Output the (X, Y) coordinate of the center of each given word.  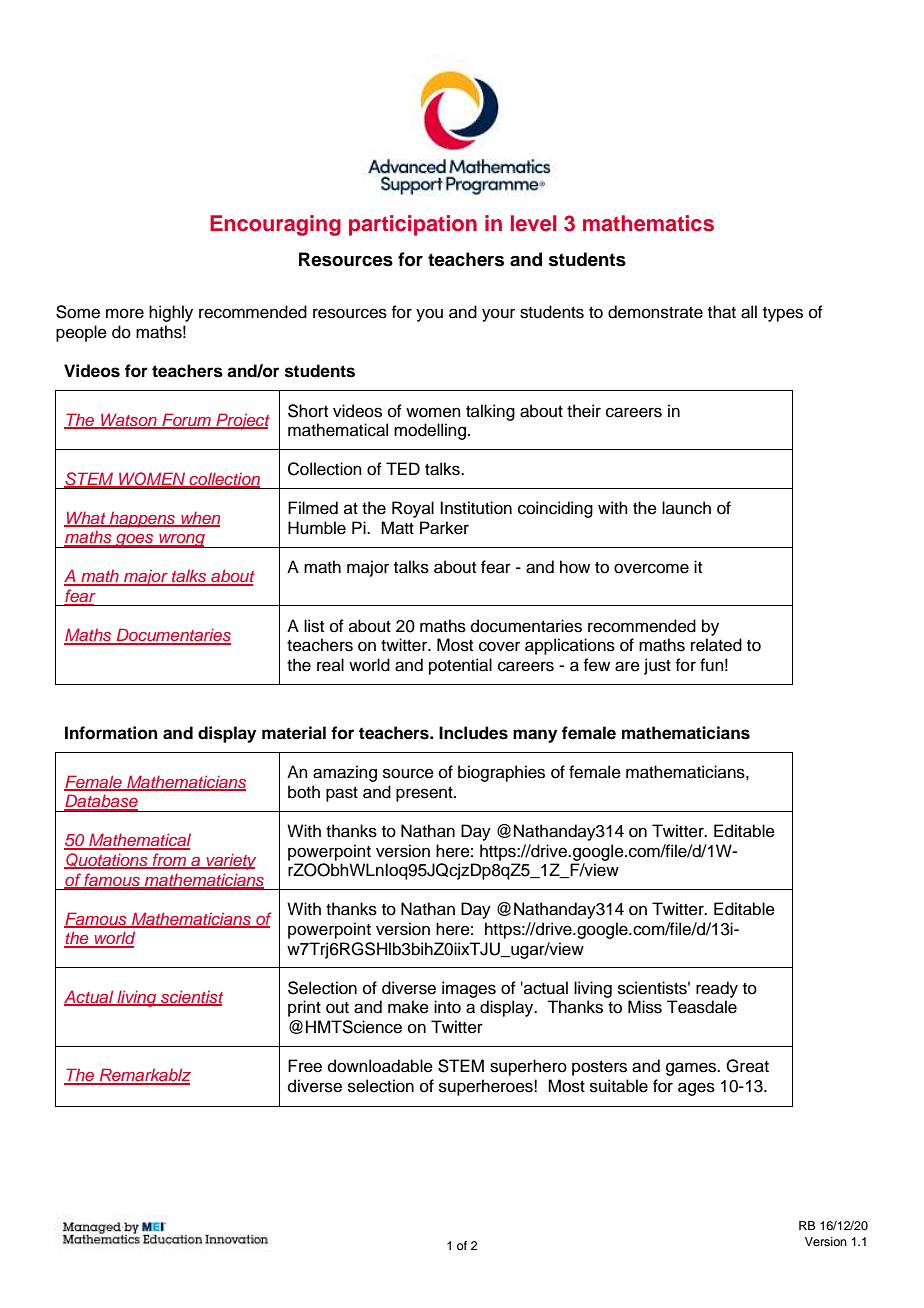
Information (111, 733)
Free (305, 1066)
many (535, 736)
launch (686, 508)
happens (142, 519)
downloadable (380, 1066)
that (722, 312)
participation (413, 225)
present (425, 794)
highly (171, 313)
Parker (444, 528)
